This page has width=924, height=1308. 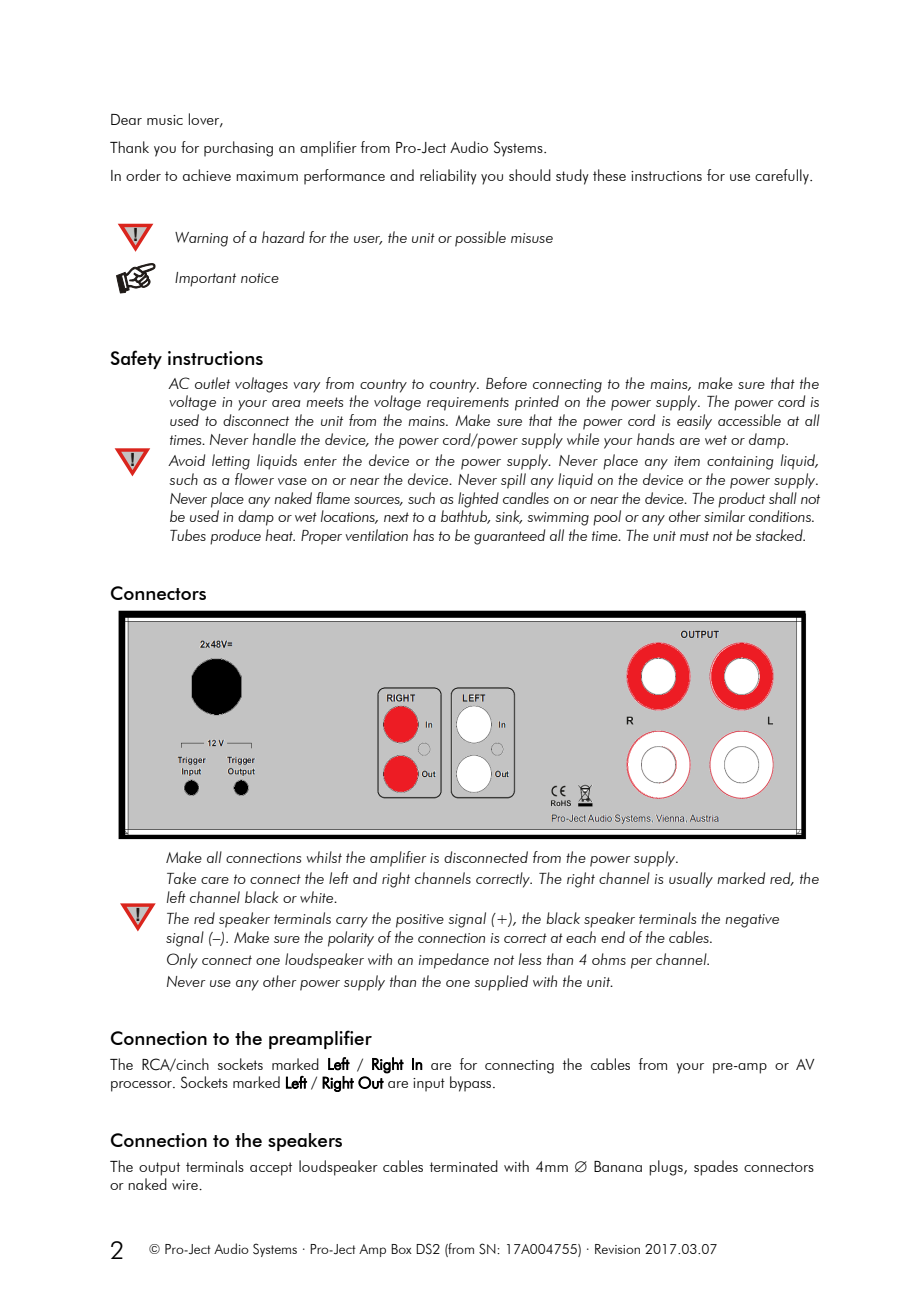 I want to click on these, so click(x=609, y=175).
